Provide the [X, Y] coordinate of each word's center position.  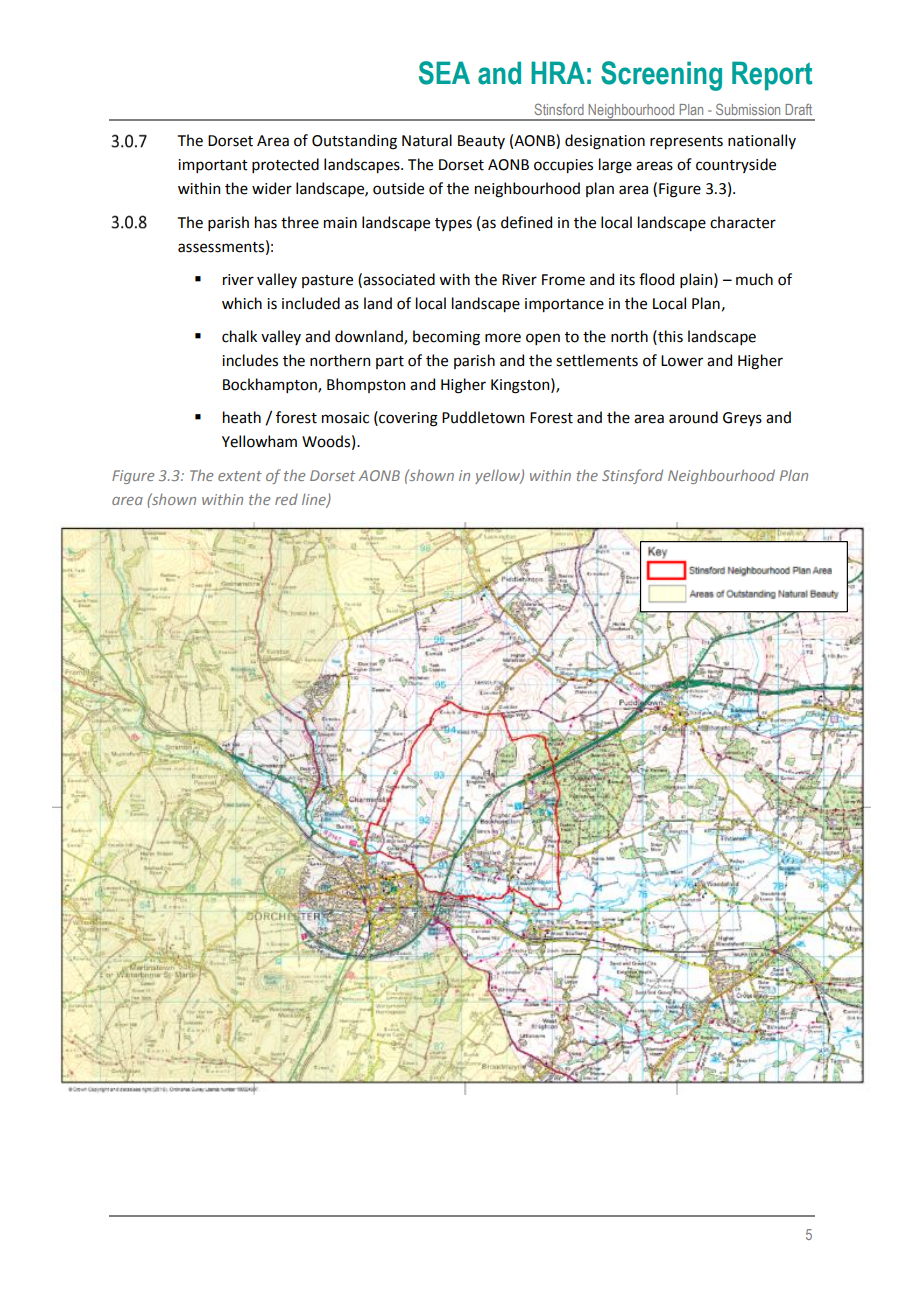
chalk [239, 336]
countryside [736, 165]
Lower [682, 361]
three [300, 222]
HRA [558, 72]
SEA [444, 73]
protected [285, 165]
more [503, 338]
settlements [597, 360]
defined [526, 222]
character [743, 222]
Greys [742, 419]
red [286, 499]
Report [772, 76]
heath [242, 417]
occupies [563, 166]
